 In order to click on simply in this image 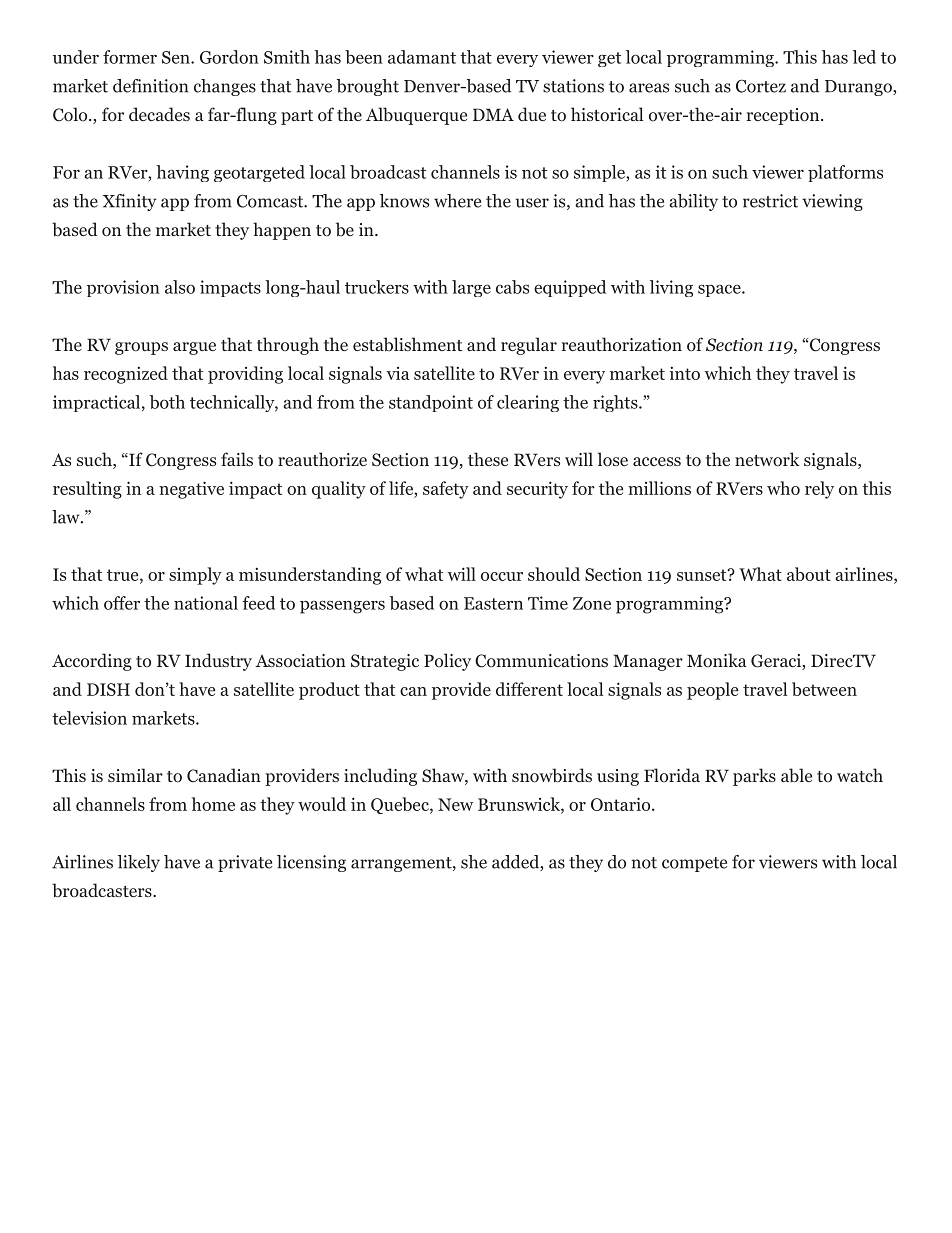, I will do `click(195, 576)`.
